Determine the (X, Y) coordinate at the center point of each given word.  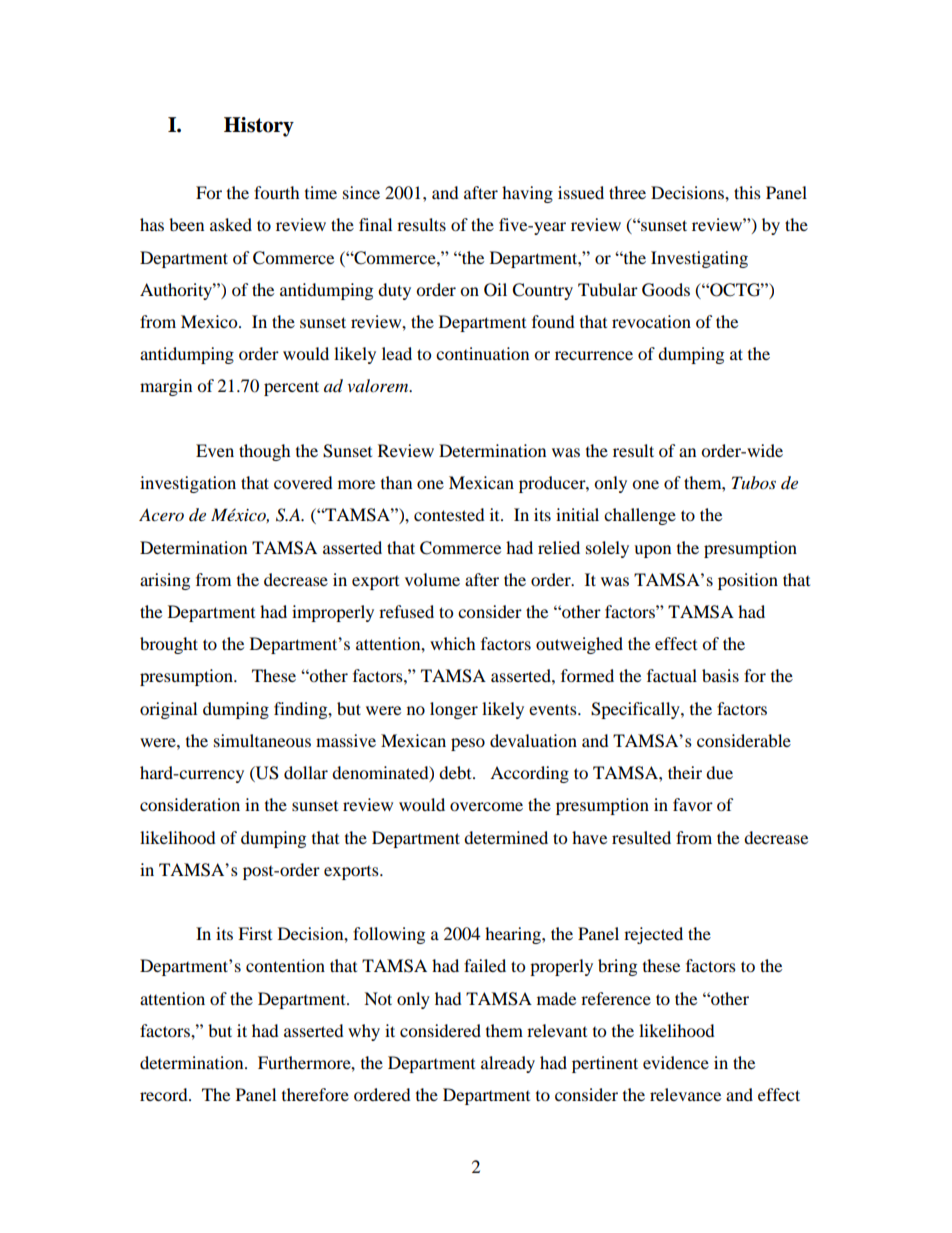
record (165, 1094)
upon (652, 551)
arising (165, 581)
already (508, 1064)
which (453, 643)
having (527, 194)
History (259, 127)
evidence (676, 1062)
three (627, 192)
